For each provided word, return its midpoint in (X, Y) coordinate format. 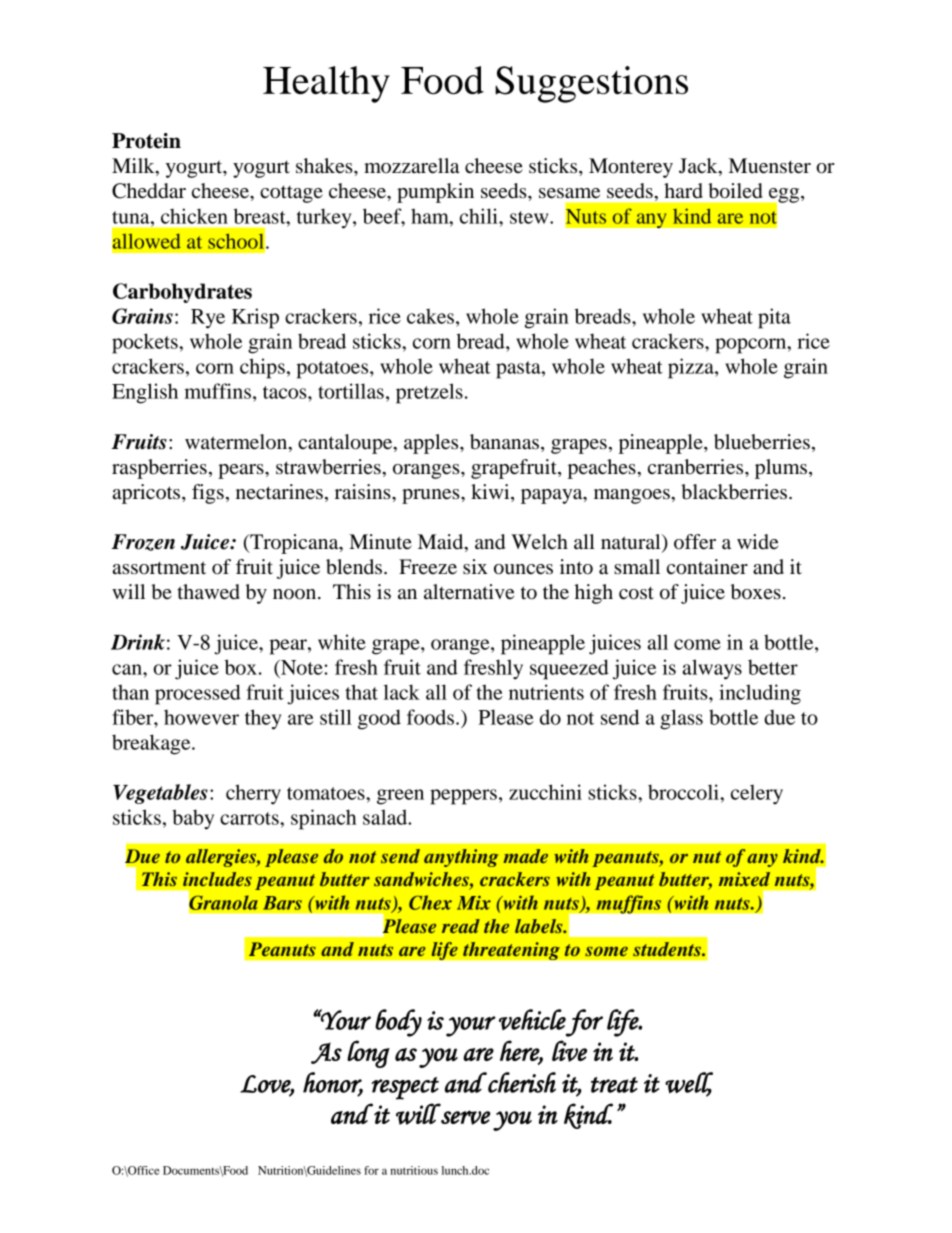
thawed (208, 592)
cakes (430, 316)
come (697, 644)
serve (466, 1117)
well (689, 1083)
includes (217, 879)
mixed (744, 879)
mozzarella (411, 166)
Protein (146, 141)
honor (333, 1083)
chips (262, 368)
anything (461, 858)
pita (774, 318)
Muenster (770, 166)
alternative (469, 592)
